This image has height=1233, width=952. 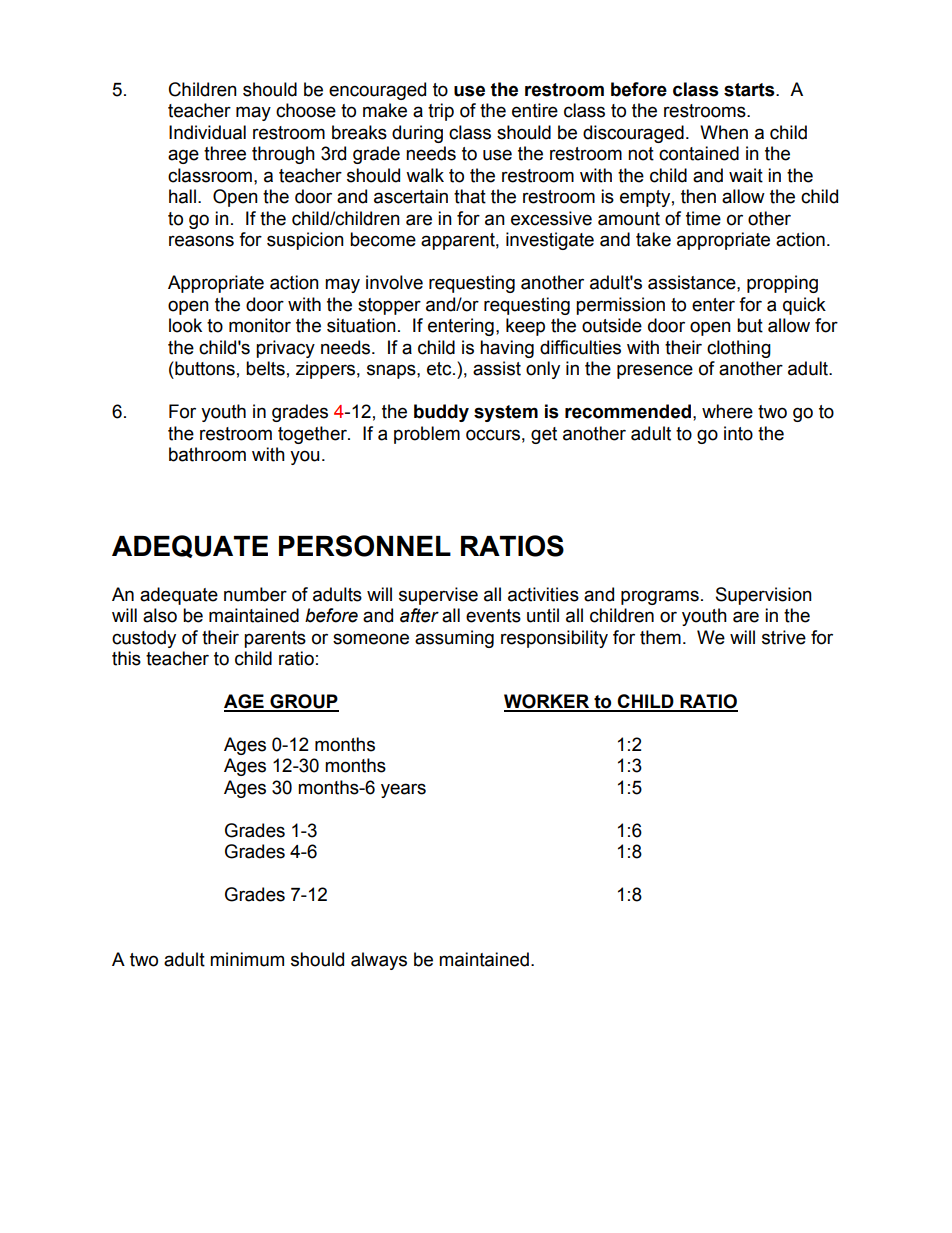 I want to click on clothing, so click(x=739, y=349).
